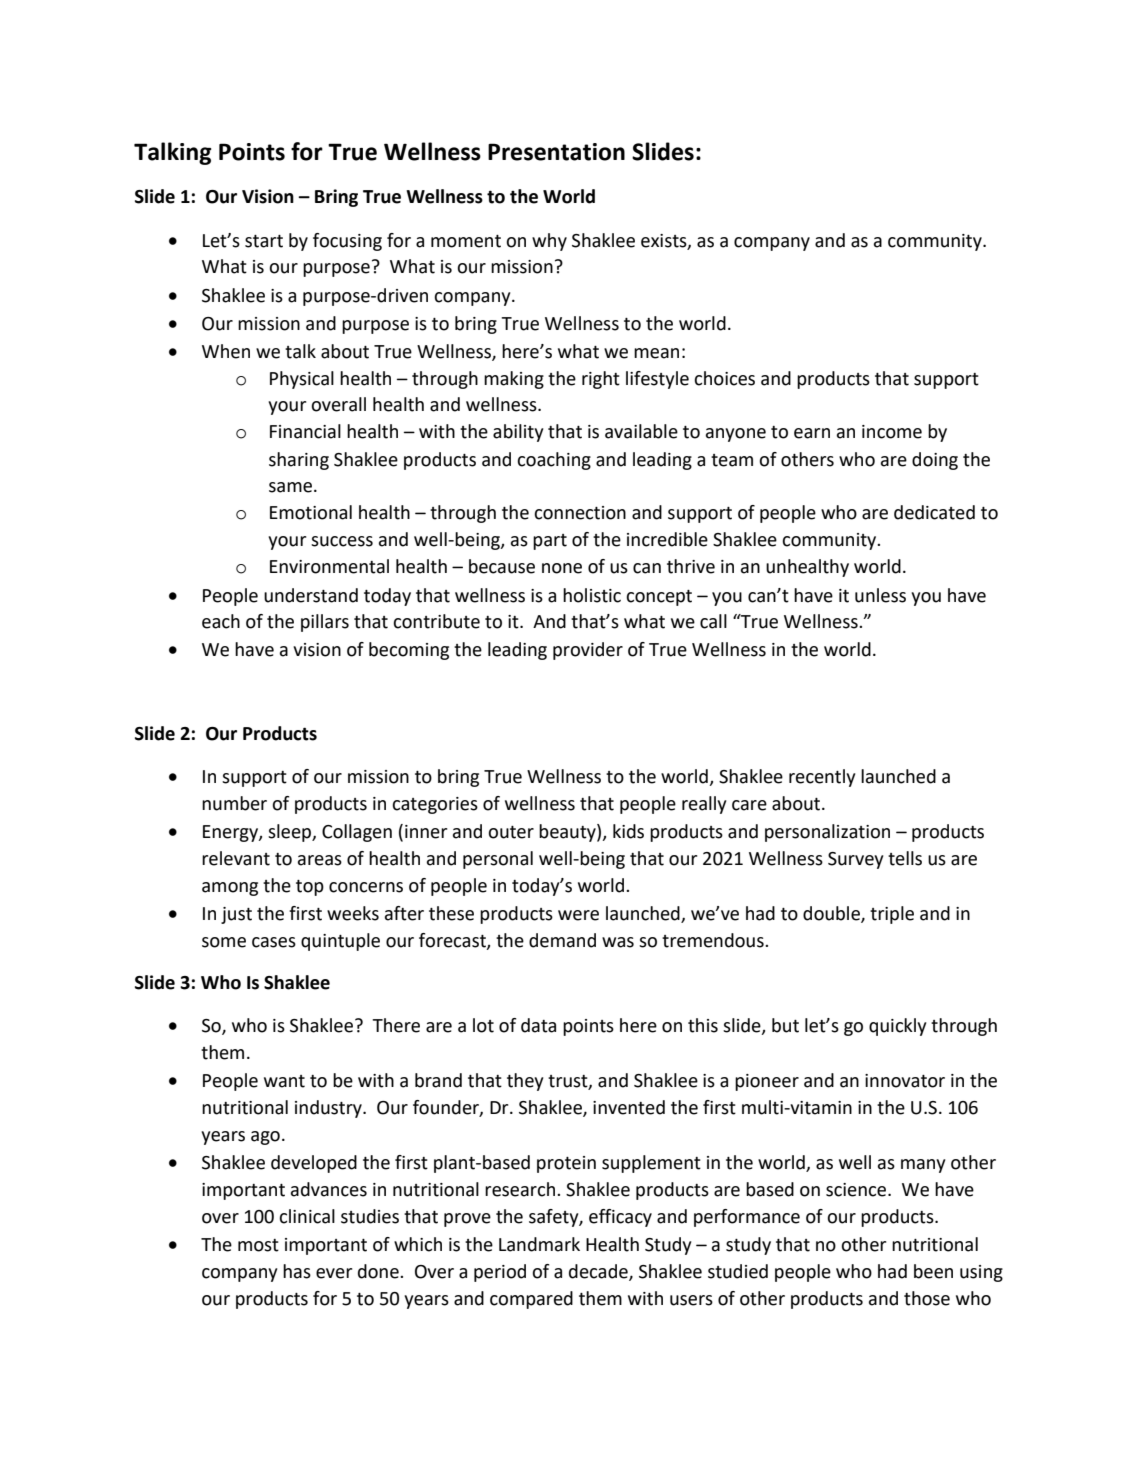 This page has height=1474, width=1139. Describe the element at coordinates (264, 241) in the page. I see `start` at that location.
